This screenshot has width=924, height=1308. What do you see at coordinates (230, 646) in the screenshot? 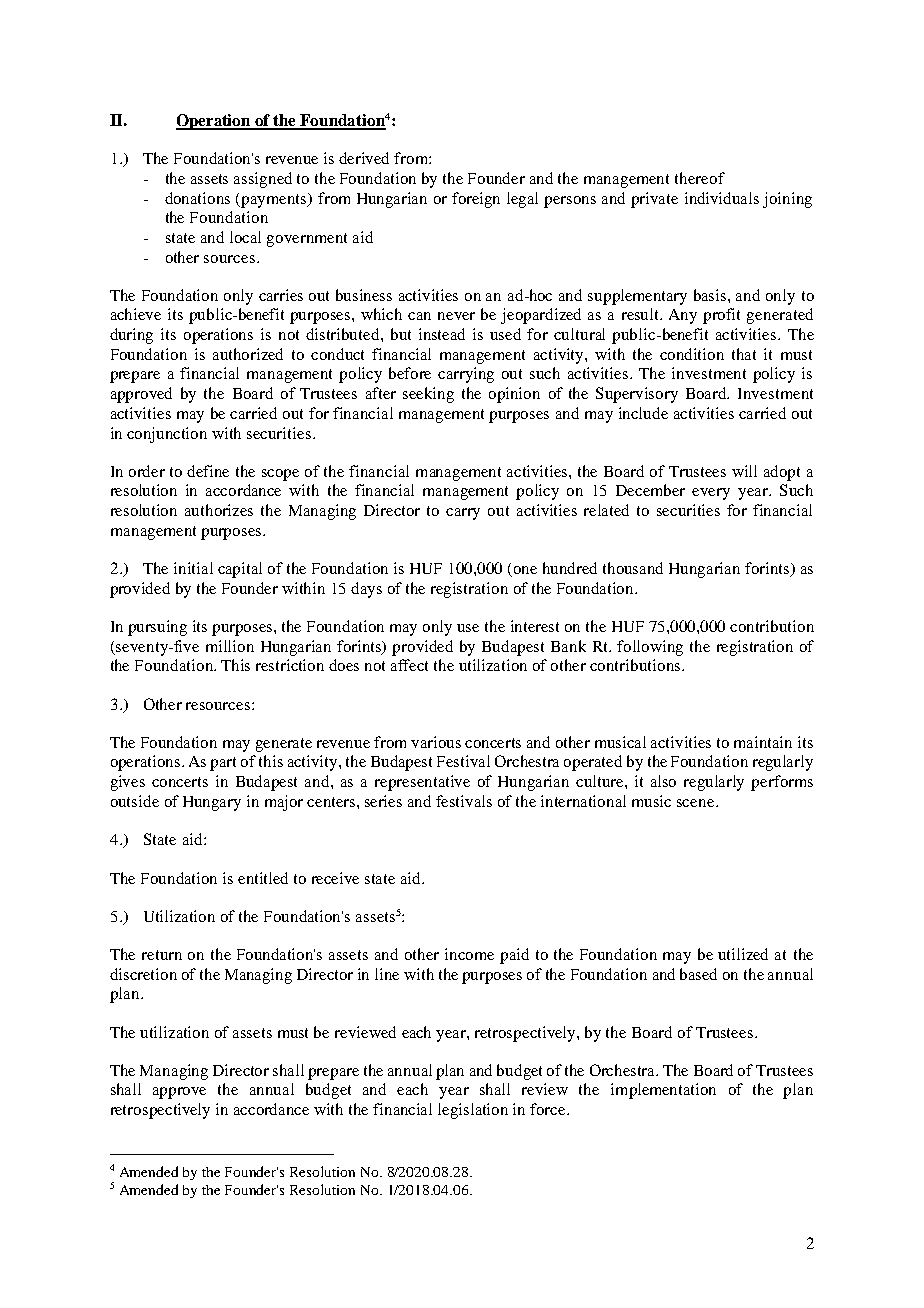
I see `million` at bounding box center [230, 646].
